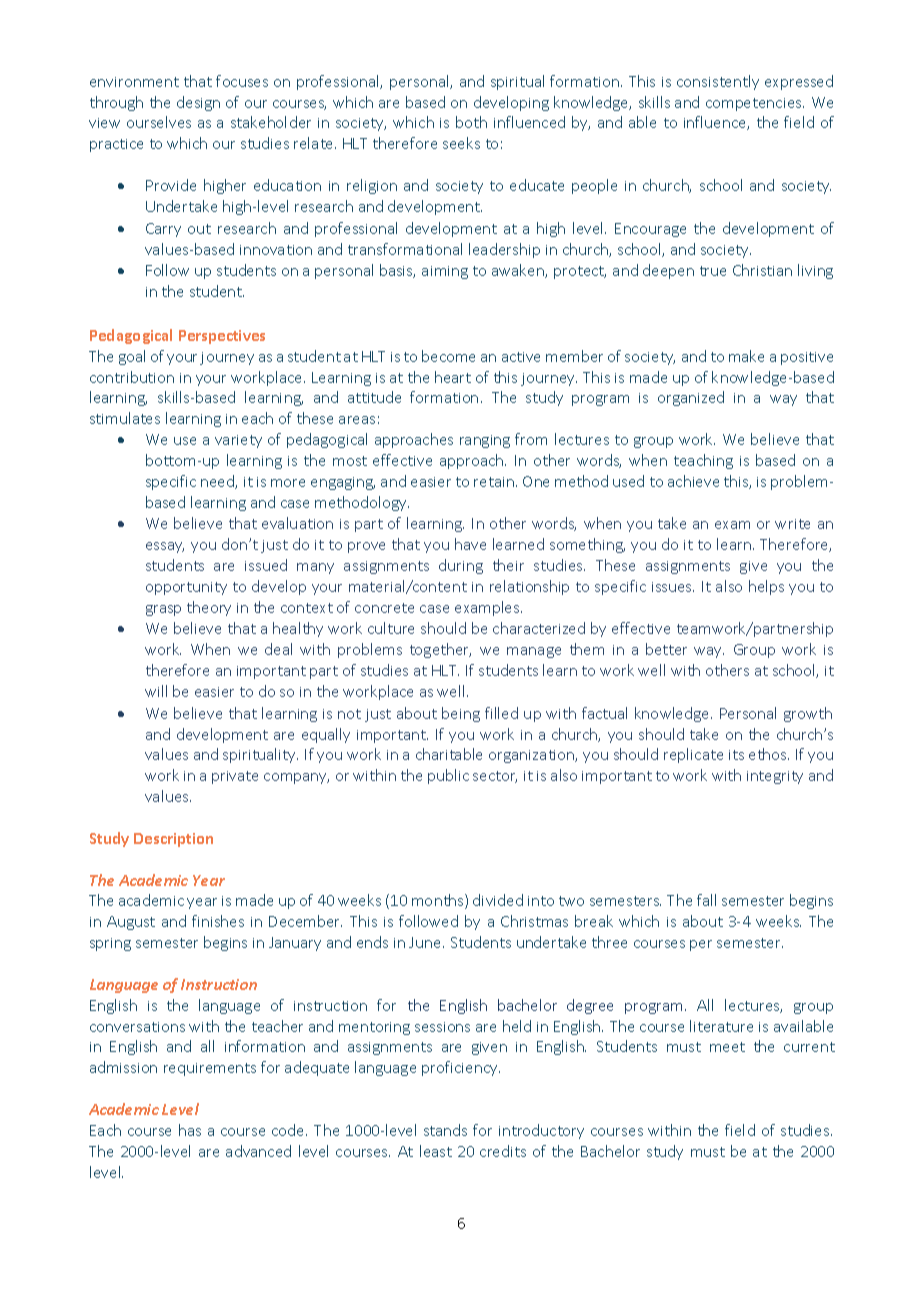 The image size is (924, 1308). I want to click on achieve, so click(693, 481).
